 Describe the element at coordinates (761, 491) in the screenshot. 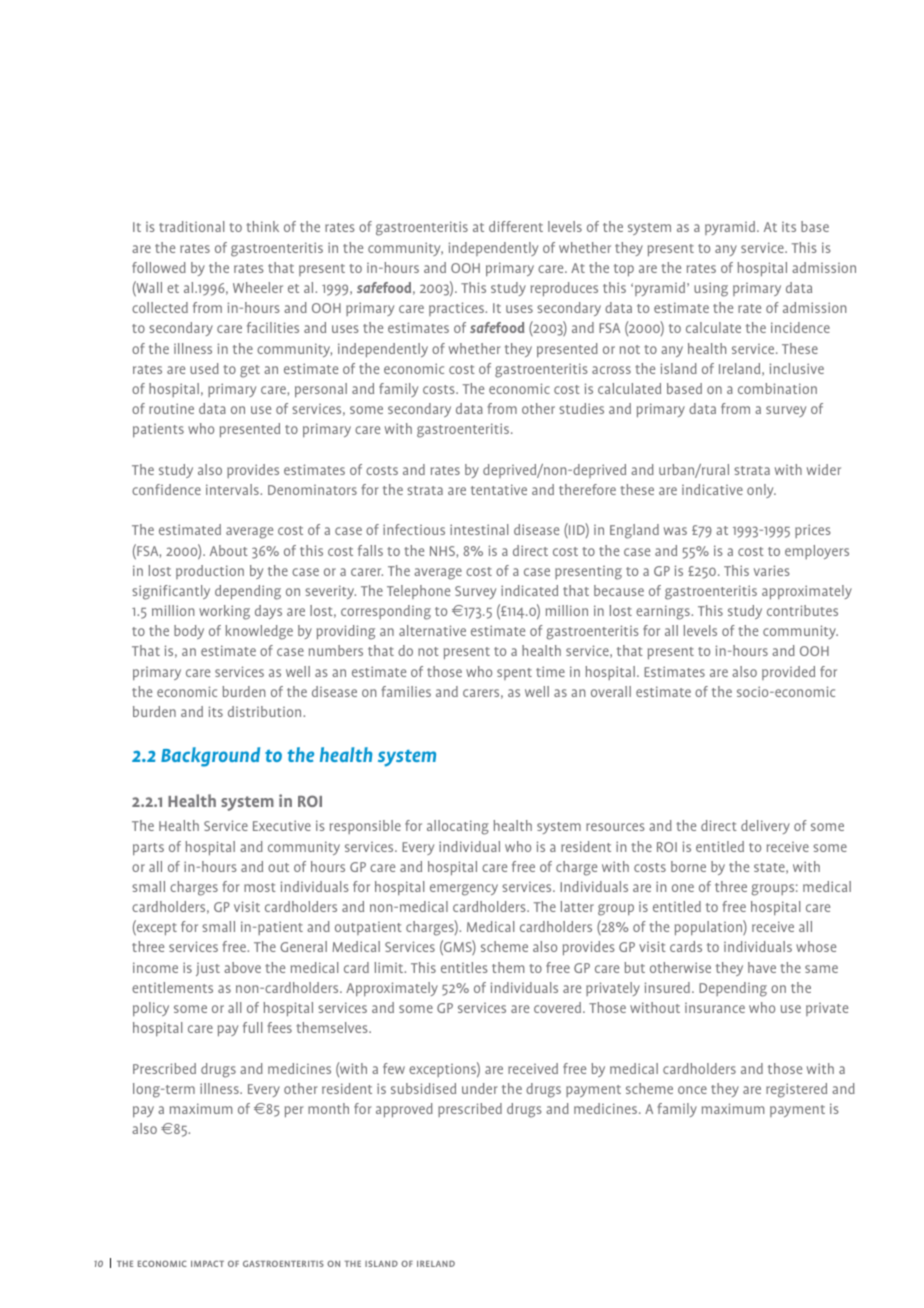

I see `only` at that location.
